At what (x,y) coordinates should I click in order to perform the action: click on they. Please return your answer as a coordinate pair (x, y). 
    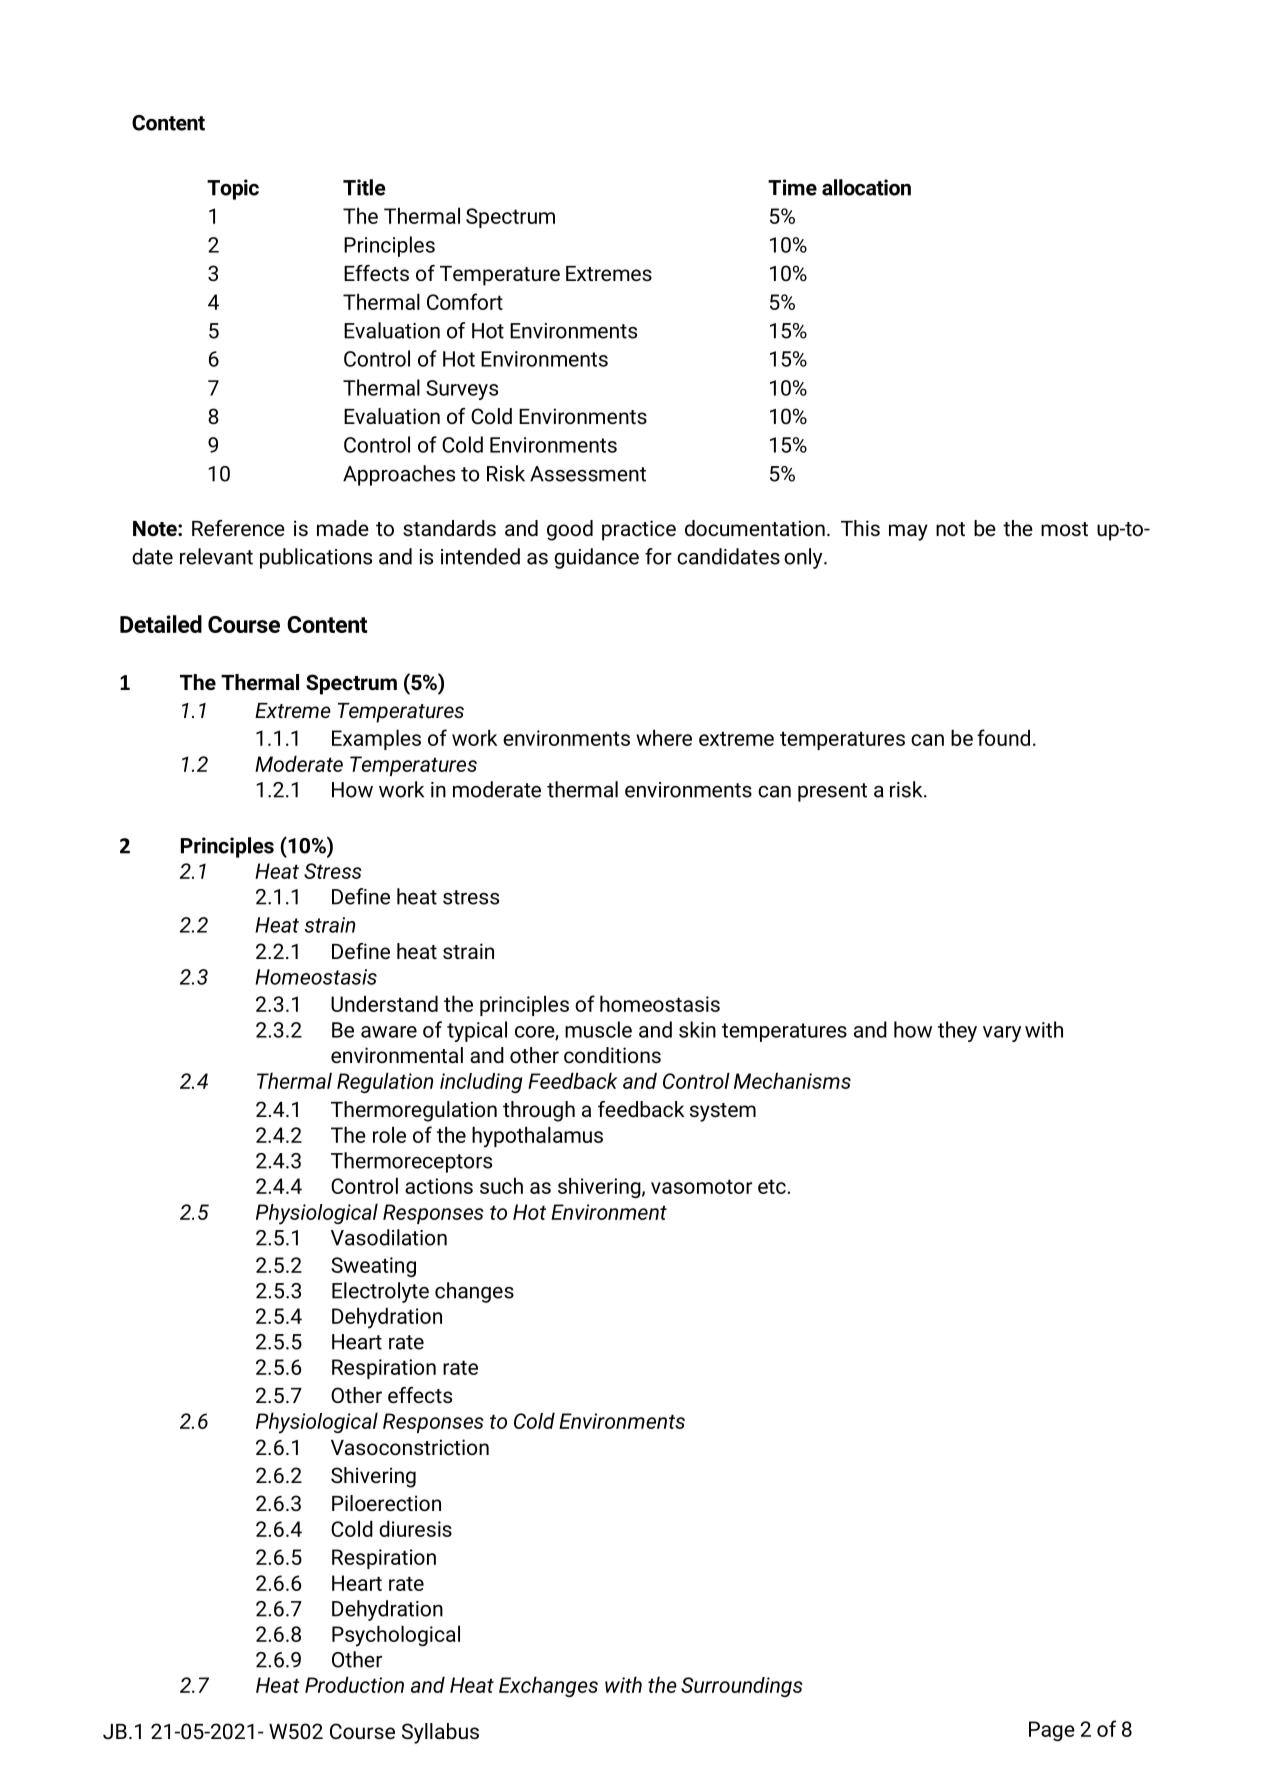
    Looking at the image, I should click on (957, 1031).
